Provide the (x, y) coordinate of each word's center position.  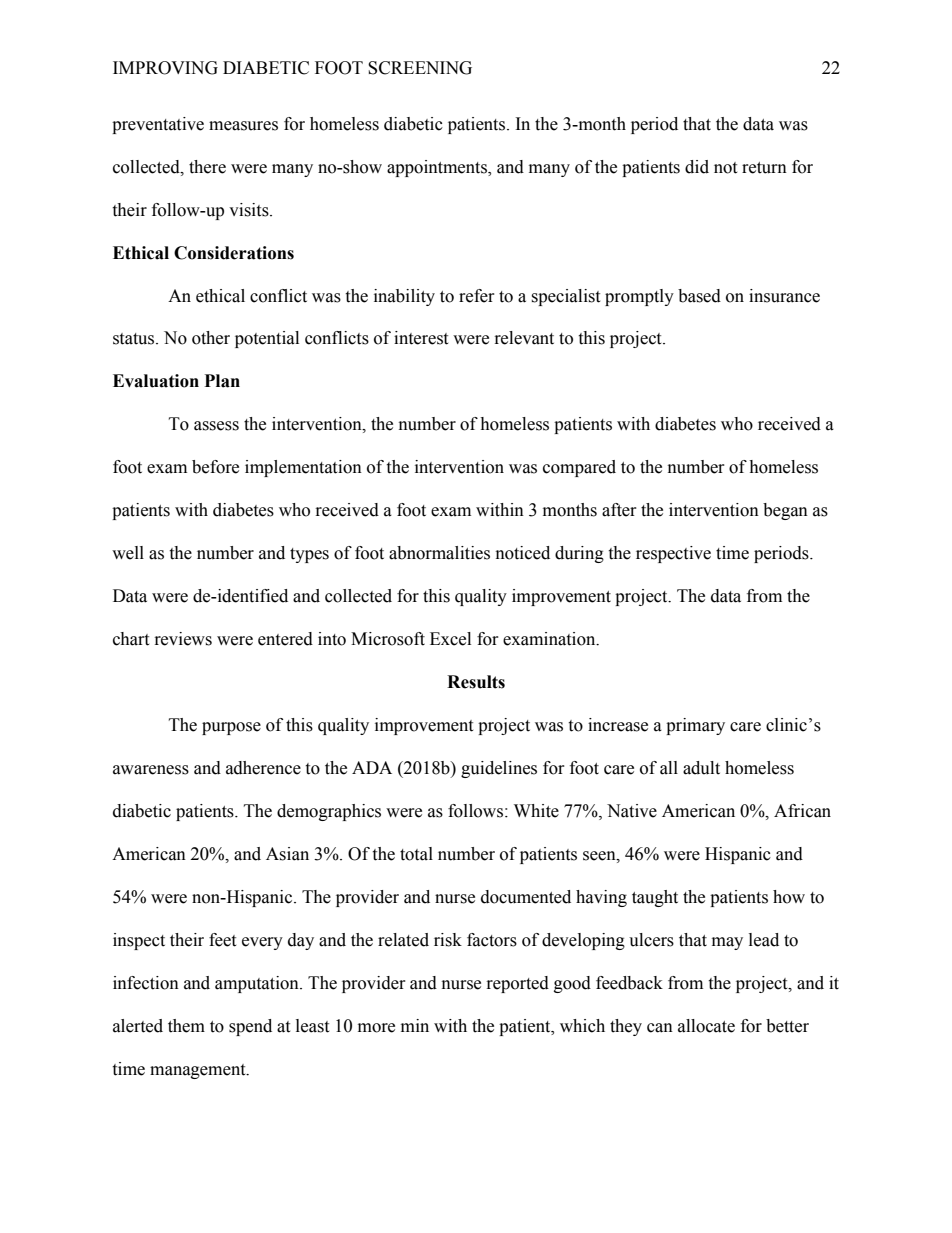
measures (243, 126)
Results (476, 682)
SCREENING (420, 68)
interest (421, 338)
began (785, 511)
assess (216, 426)
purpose (231, 728)
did (697, 167)
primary (695, 726)
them (186, 1026)
